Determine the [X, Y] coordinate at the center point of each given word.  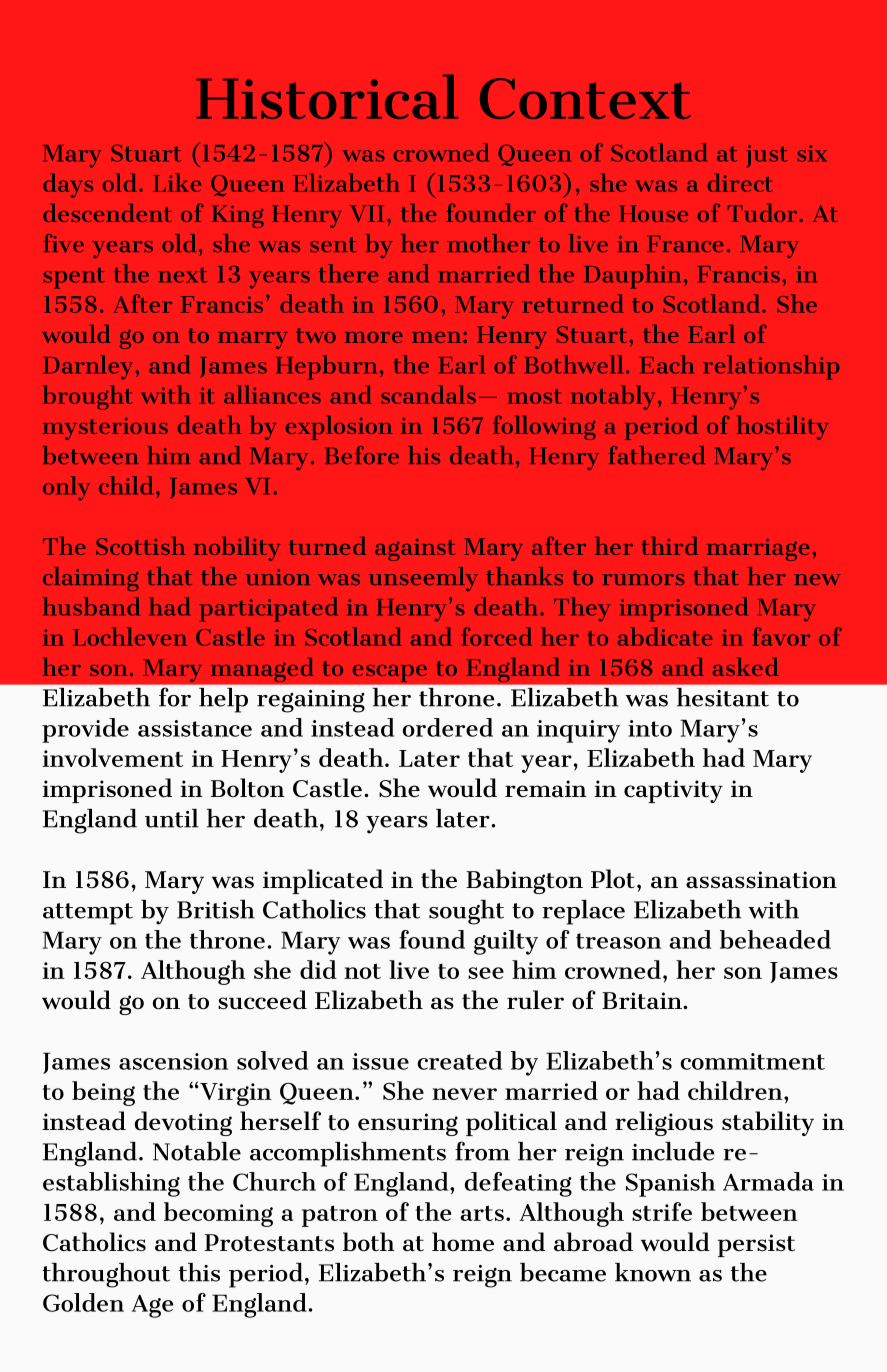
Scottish [140, 546]
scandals [428, 394]
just [767, 156]
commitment [752, 1061]
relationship [771, 367]
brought [88, 397]
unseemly [423, 579]
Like [177, 182]
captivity [673, 791]
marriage [758, 550]
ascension [173, 1061]
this [199, 1272]
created [459, 1060]
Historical [327, 97]
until [172, 818]
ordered [448, 727]
